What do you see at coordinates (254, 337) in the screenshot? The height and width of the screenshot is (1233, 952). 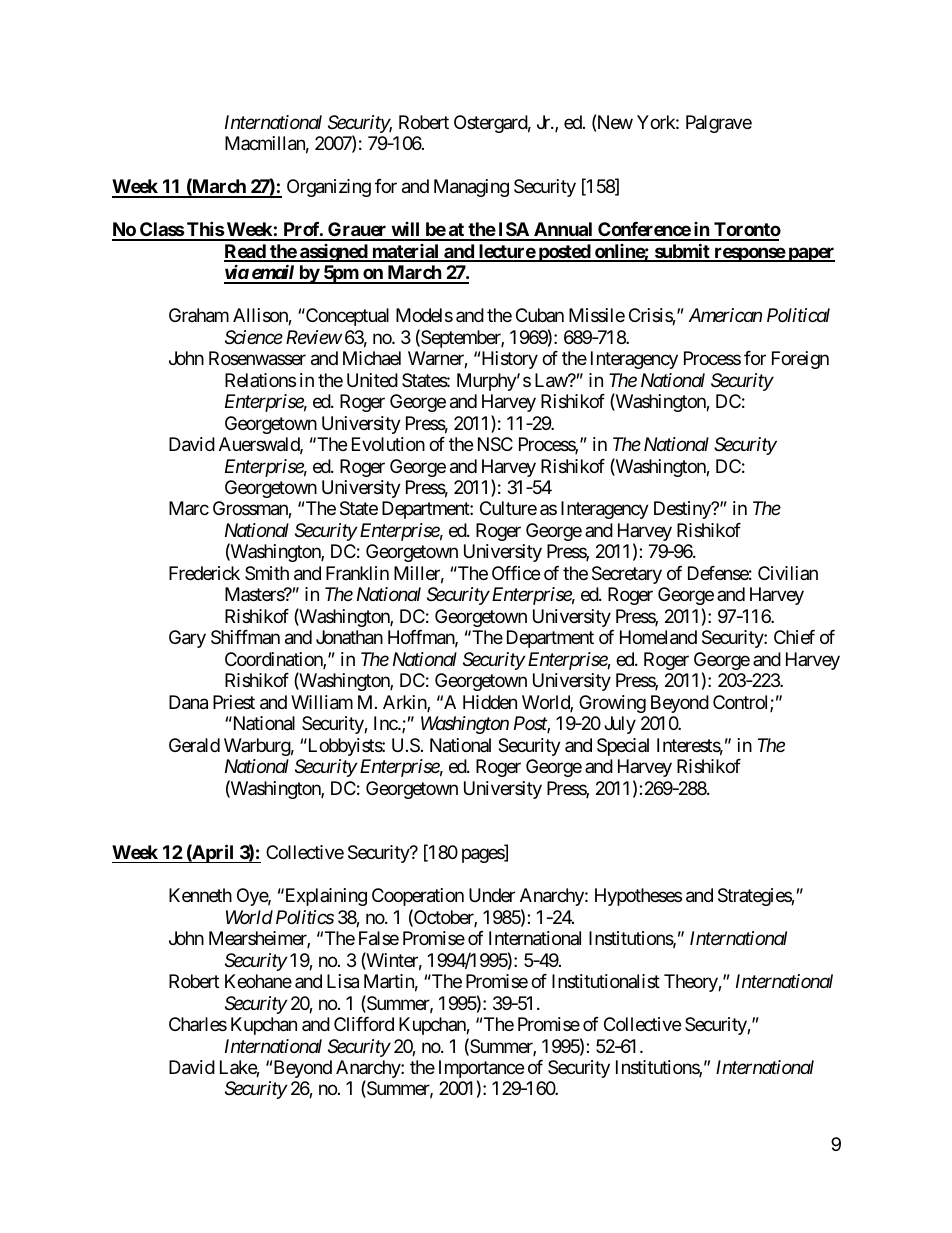 I see `Science` at bounding box center [254, 337].
